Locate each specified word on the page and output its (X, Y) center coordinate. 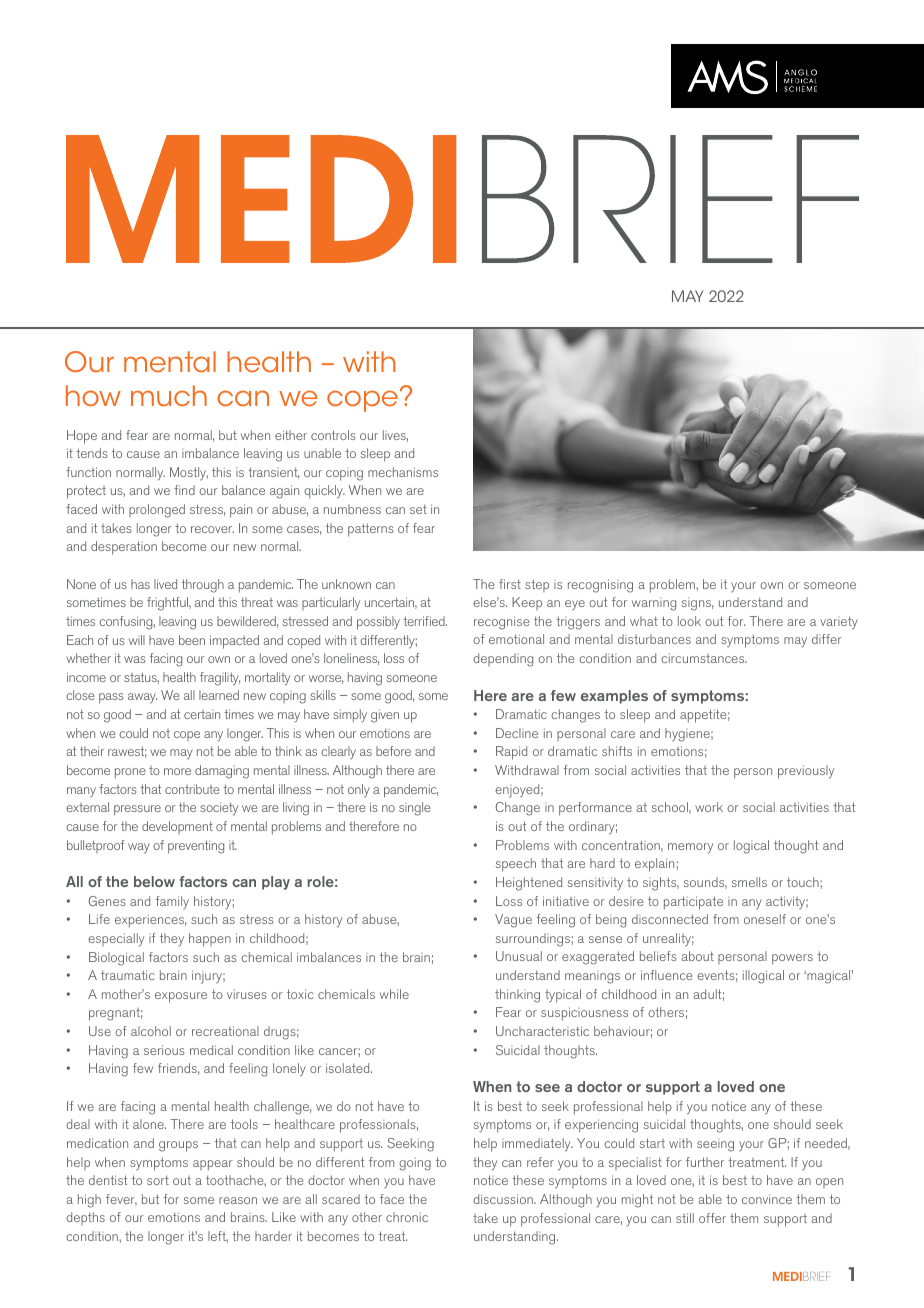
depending (503, 660)
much (169, 396)
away (142, 698)
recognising (600, 586)
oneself (765, 919)
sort (158, 1180)
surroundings (534, 940)
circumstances (704, 658)
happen (210, 940)
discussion (504, 1199)
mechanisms (403, 472)
